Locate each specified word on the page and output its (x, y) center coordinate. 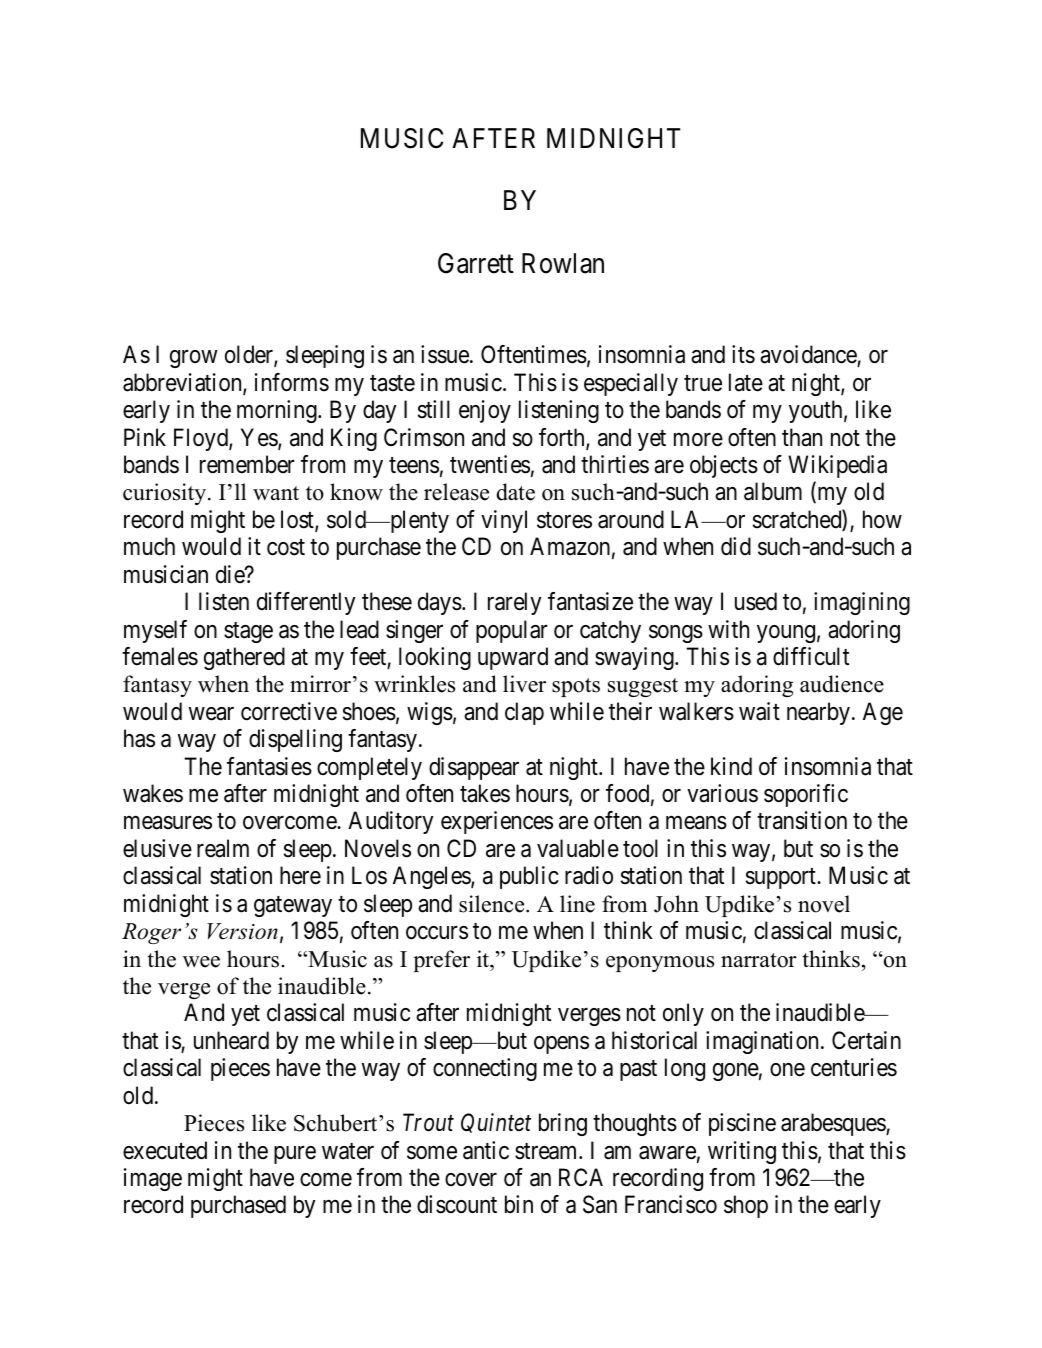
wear (211, 714)
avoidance (809, 356)
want (276, 493)
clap (524, 713)
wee (201, 962)
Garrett (476, 263)
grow (193, 359)
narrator (759, 960)
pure (295, 1155)
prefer (441, 961)
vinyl (504, 521)
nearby (818, 713)
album (773, 491)
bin (519, 1204)
